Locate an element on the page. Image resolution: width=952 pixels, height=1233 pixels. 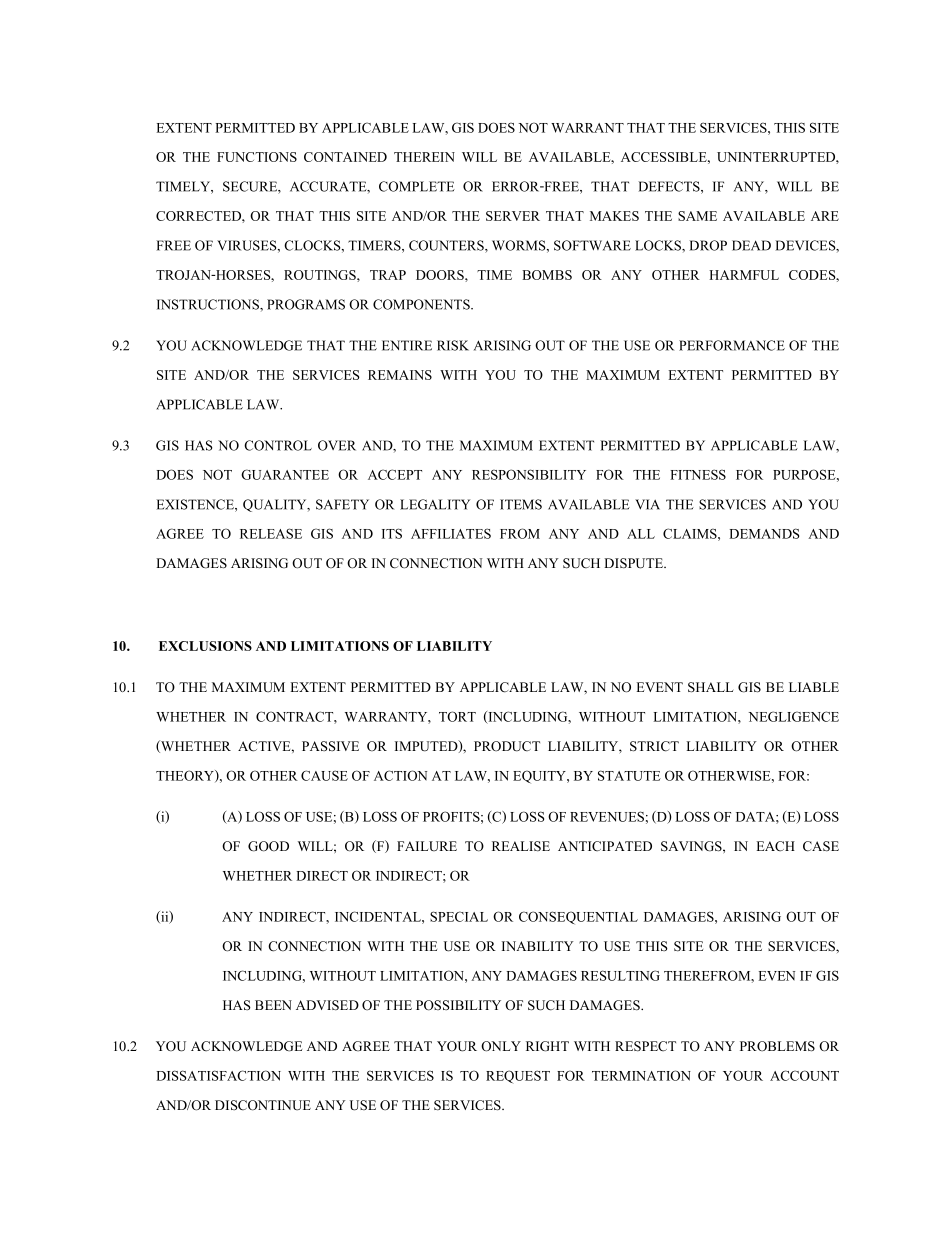
DISCONTINUE is located at coordinates (263, 1105).
